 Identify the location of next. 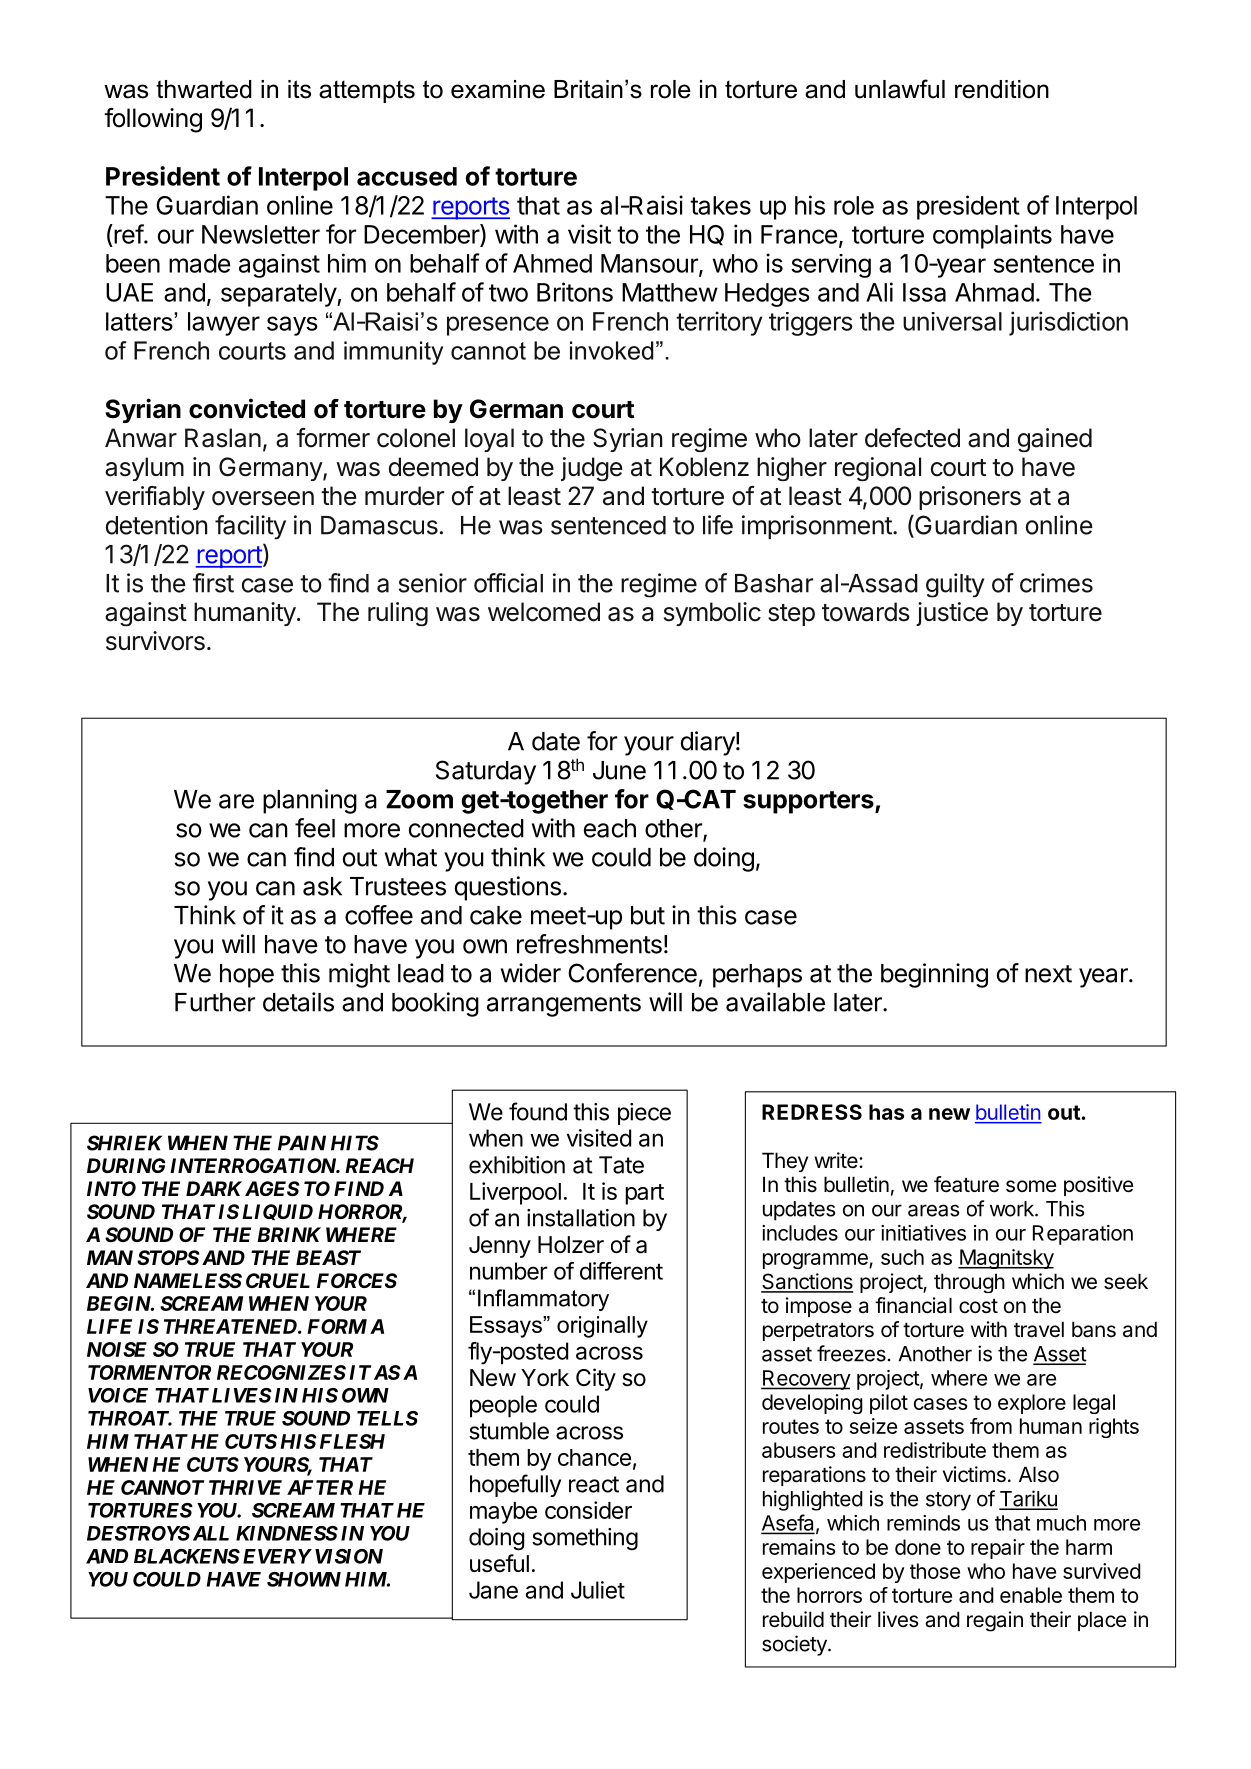
(1048, 974).
